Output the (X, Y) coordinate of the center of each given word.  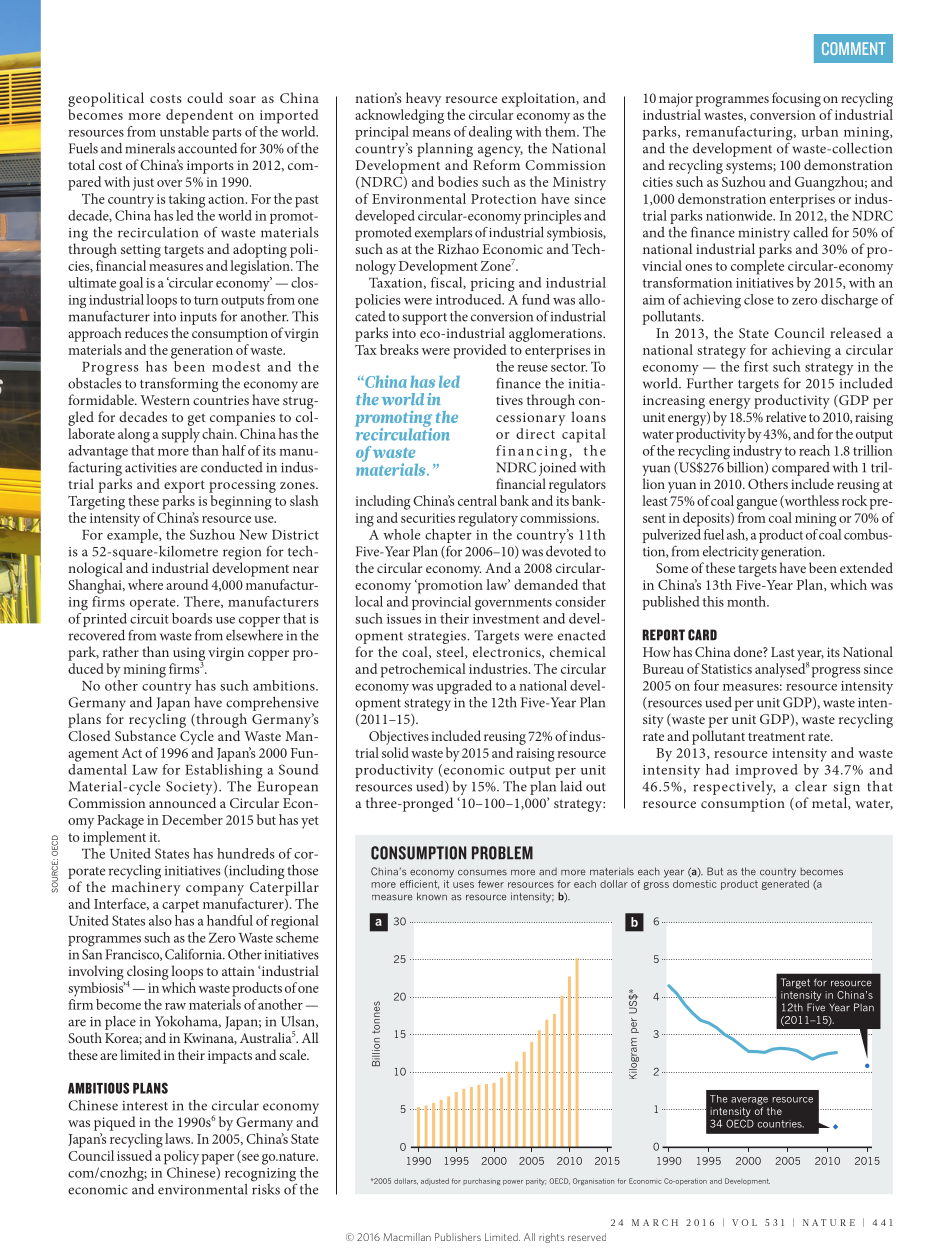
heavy (424, 99)
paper (218, 1159)
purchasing (481, 1181)
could (205, 97)
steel (451, 652)
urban (819, 131)
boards (192, 618)
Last (783, 652)
